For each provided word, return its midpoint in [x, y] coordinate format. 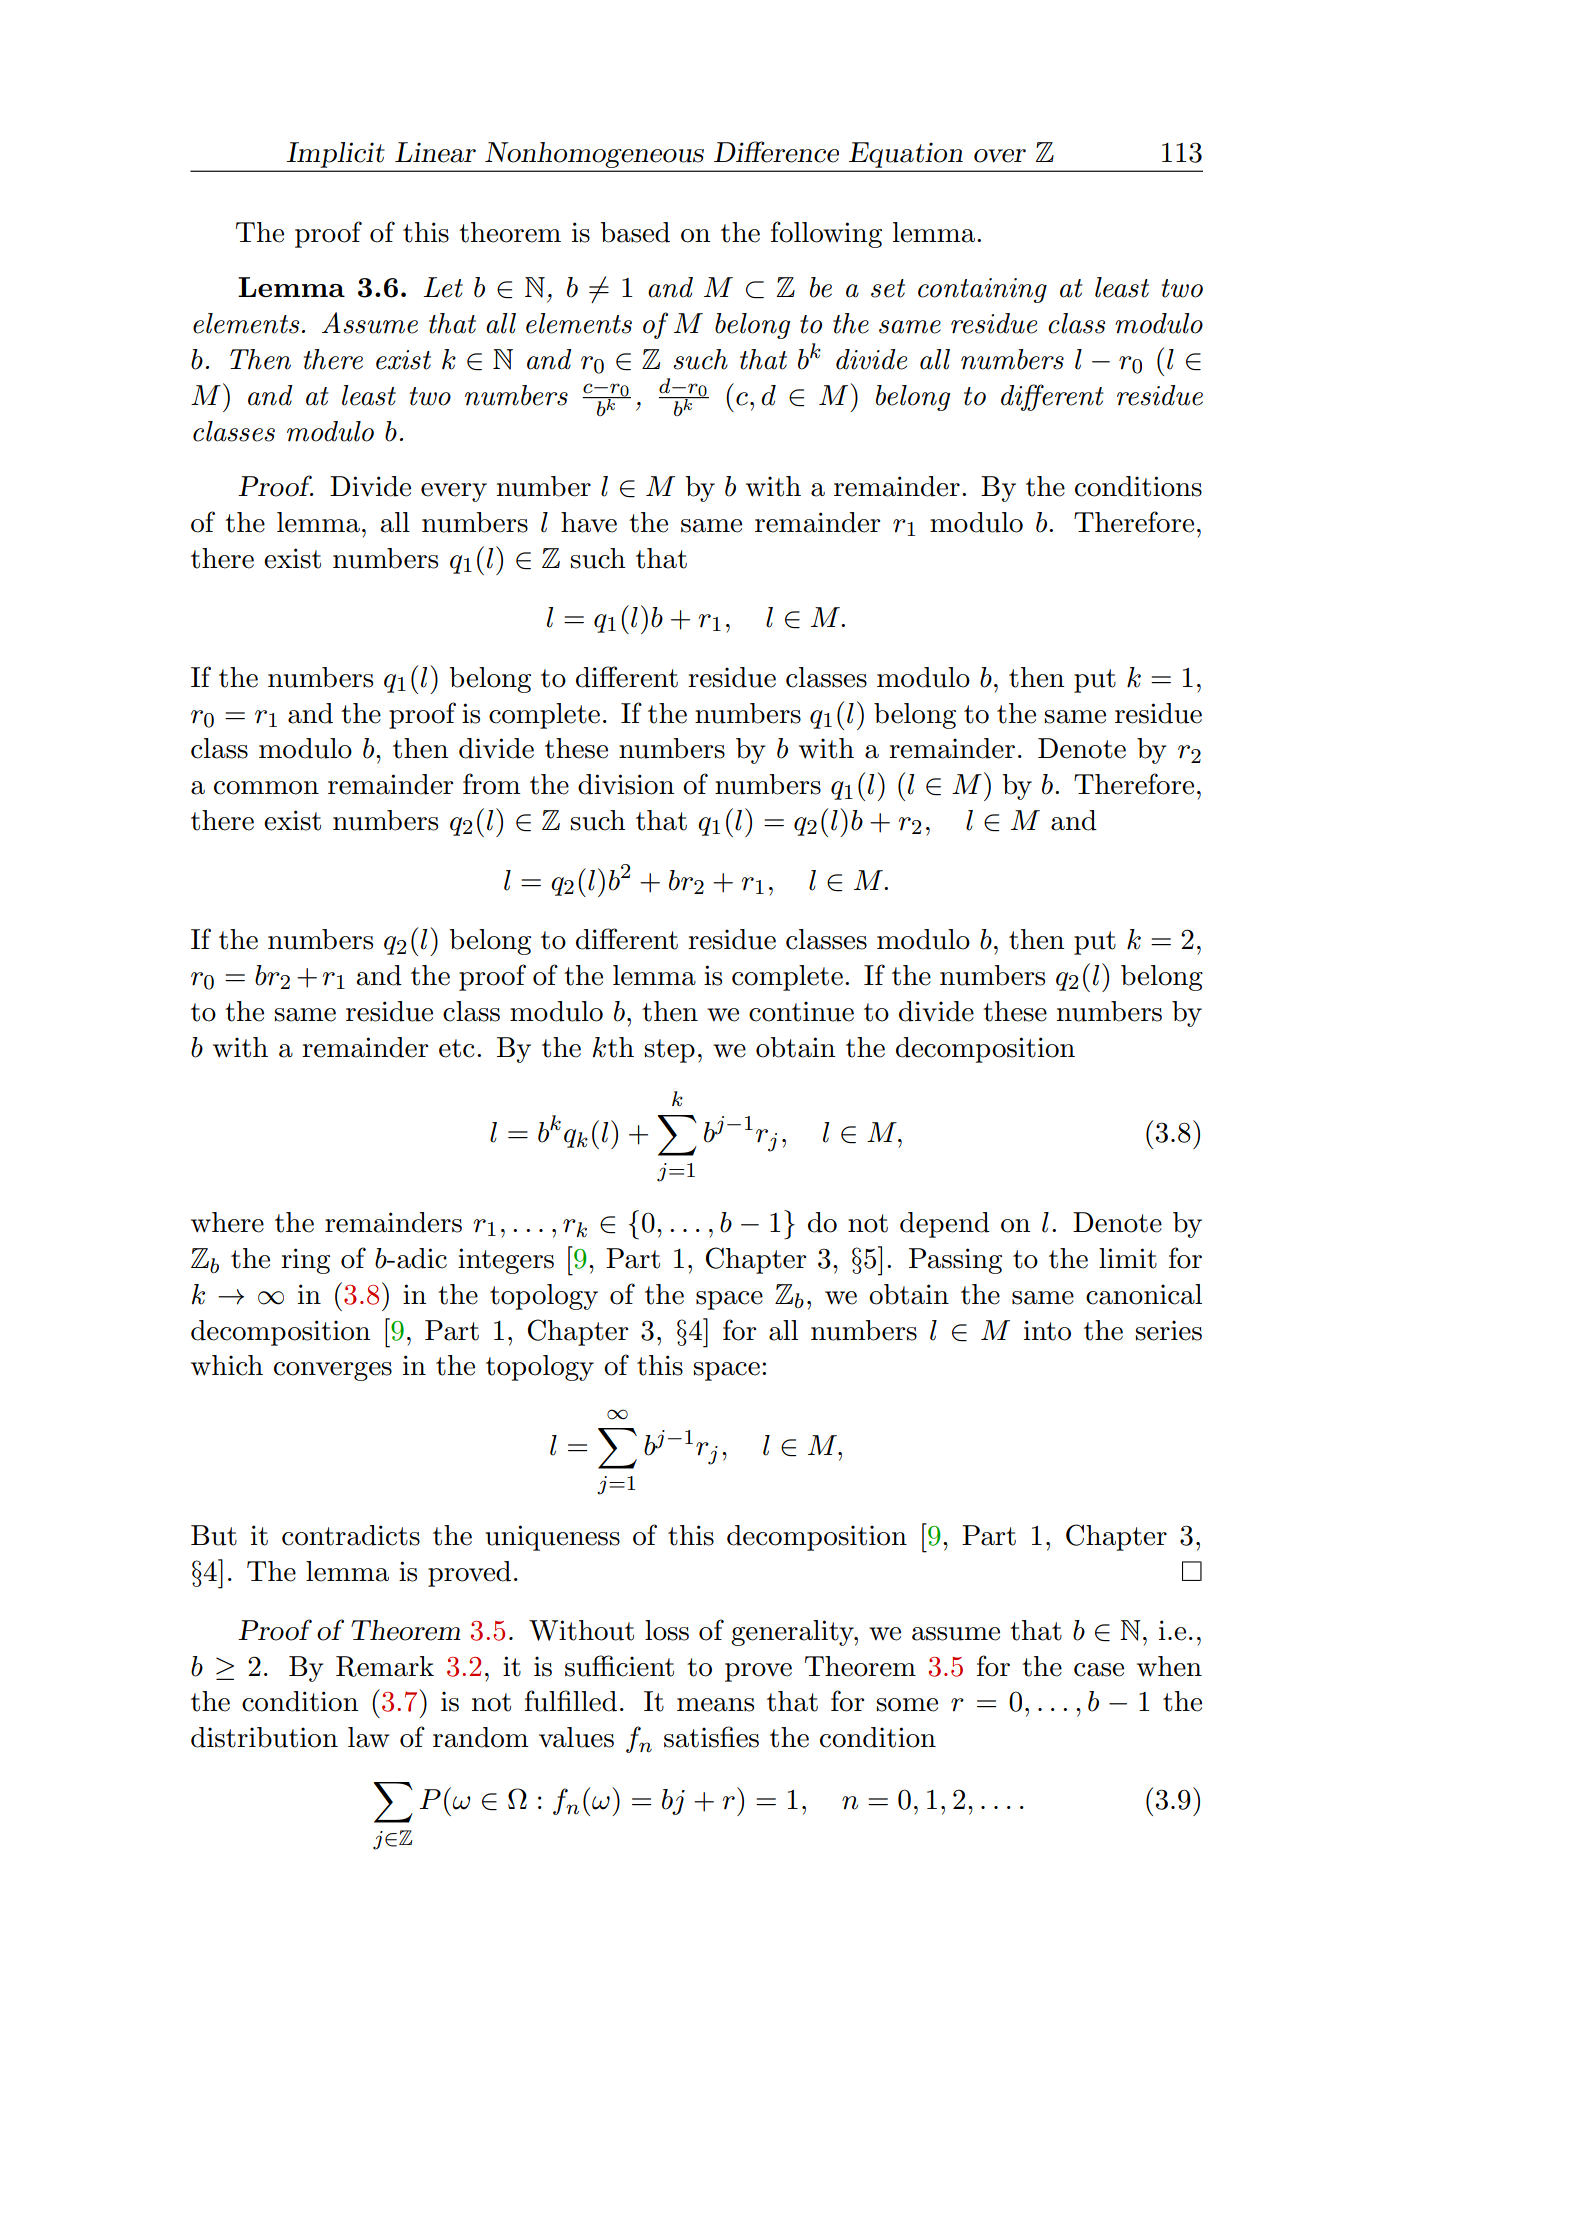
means [715, 1705]
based [635, 232]
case [1099, 1670]
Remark [385, 1666]
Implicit [335, 155]
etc [457, 1048]
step [670, 1051]
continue [801, 1011]
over [1000, 156]
